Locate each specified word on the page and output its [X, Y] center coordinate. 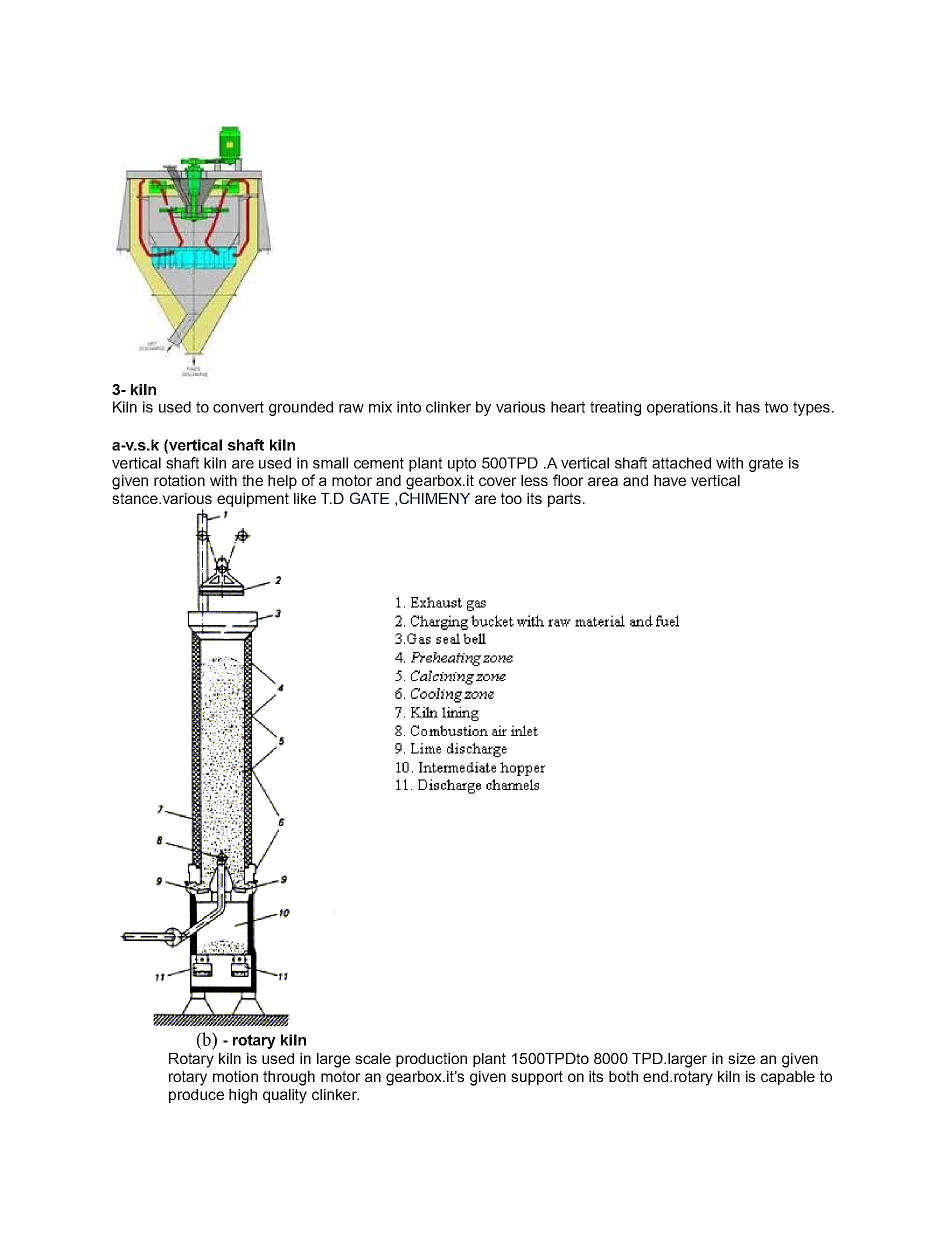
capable [788, 1078]
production [431, 1060]
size [741, 1058]
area [603, 481]
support [537, 1078]
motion [235, 1076]
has [748, 407]
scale [373, 1058]
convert [238, 407]
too [511, 498]
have [670, 480]
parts [564, 500]
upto [462, 464]
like [305, 498]
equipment [253, 500]
